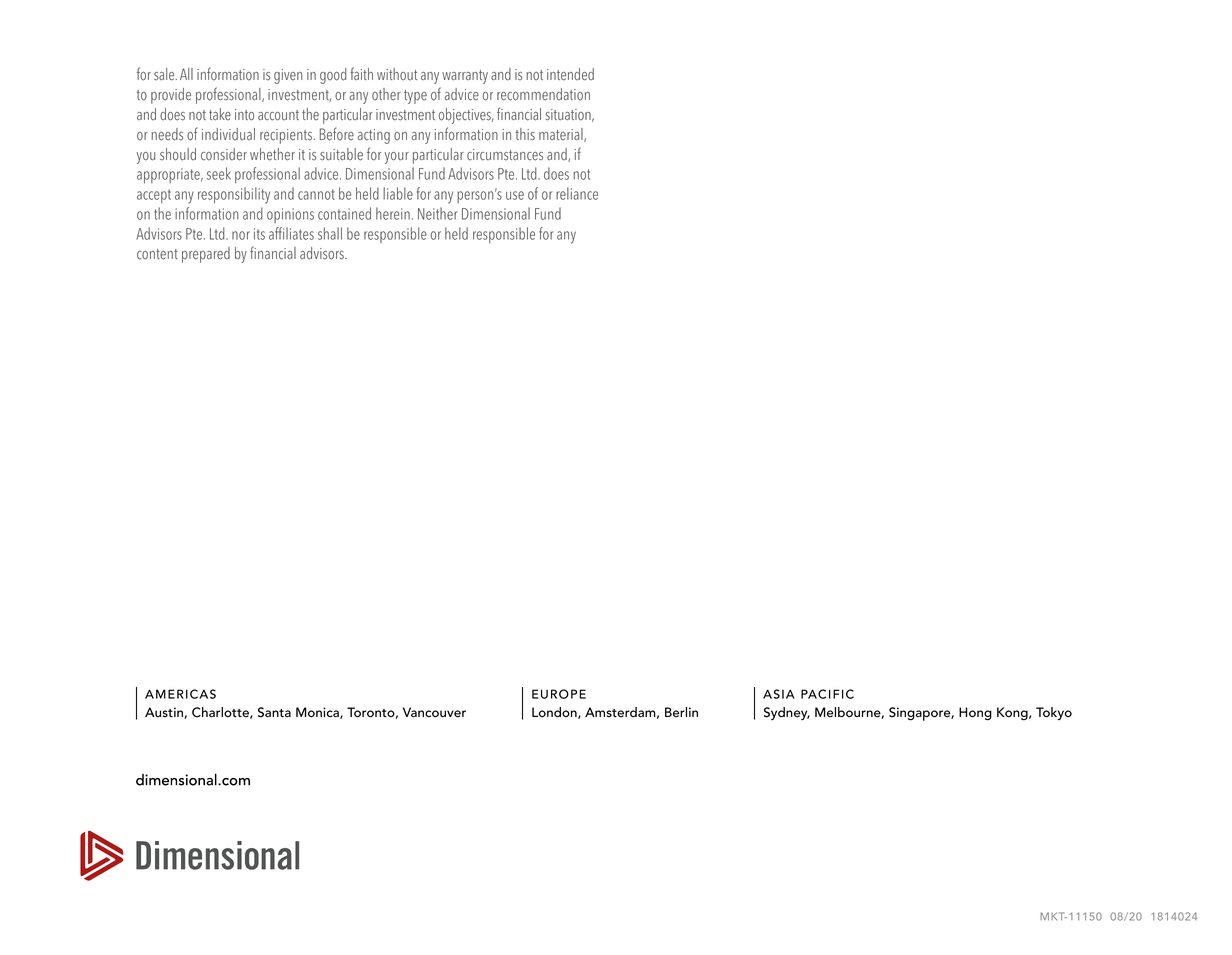 The height and width of the page is (955, 1232). Describe the element at coordinates (288, 76) in the page. I see `given` at that location.
